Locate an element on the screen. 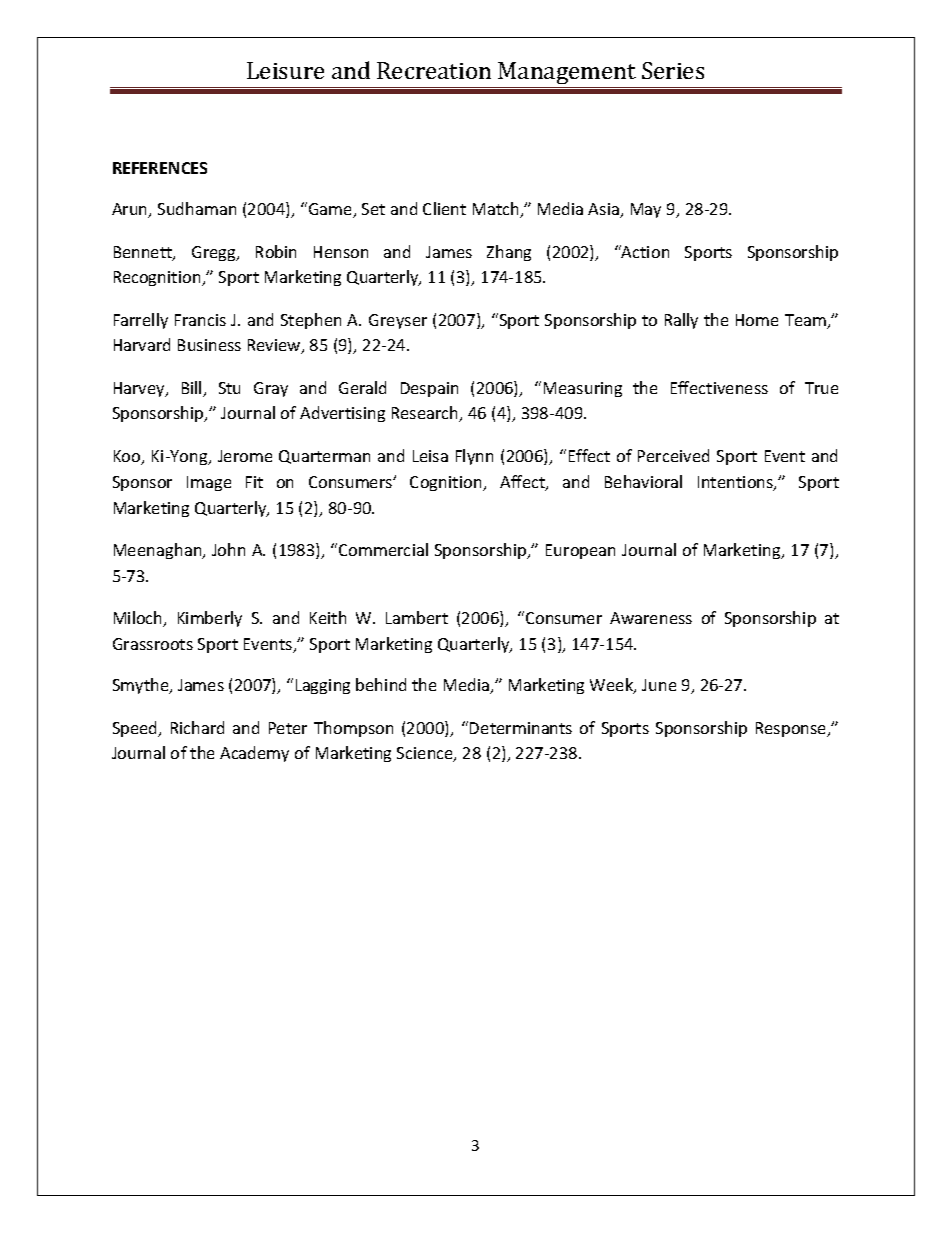 The width and height of the screenshot is (952, 1233). Research is located at coordinates (426, 414).
